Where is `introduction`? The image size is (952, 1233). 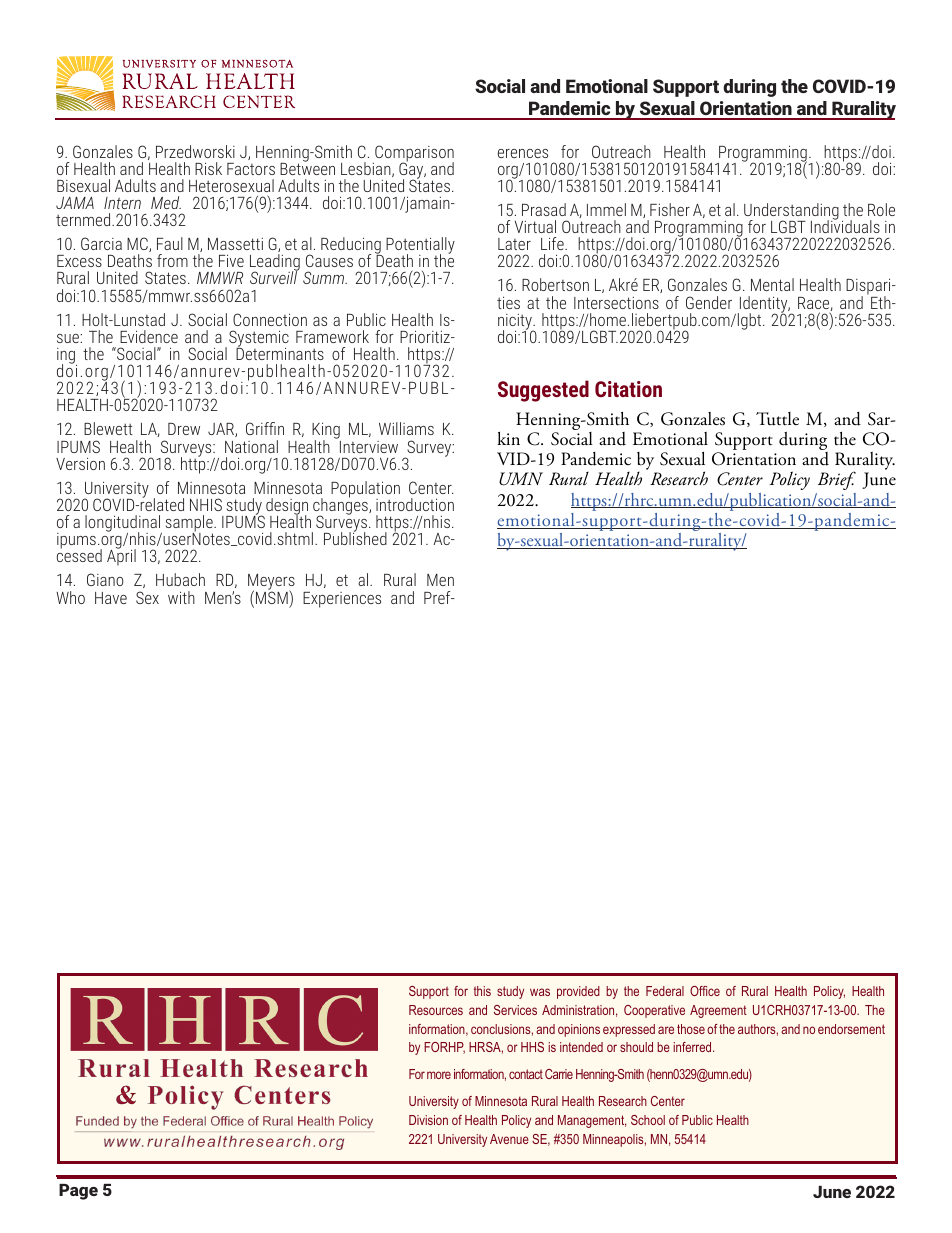 introduction is located at coordinates (415, 504).
